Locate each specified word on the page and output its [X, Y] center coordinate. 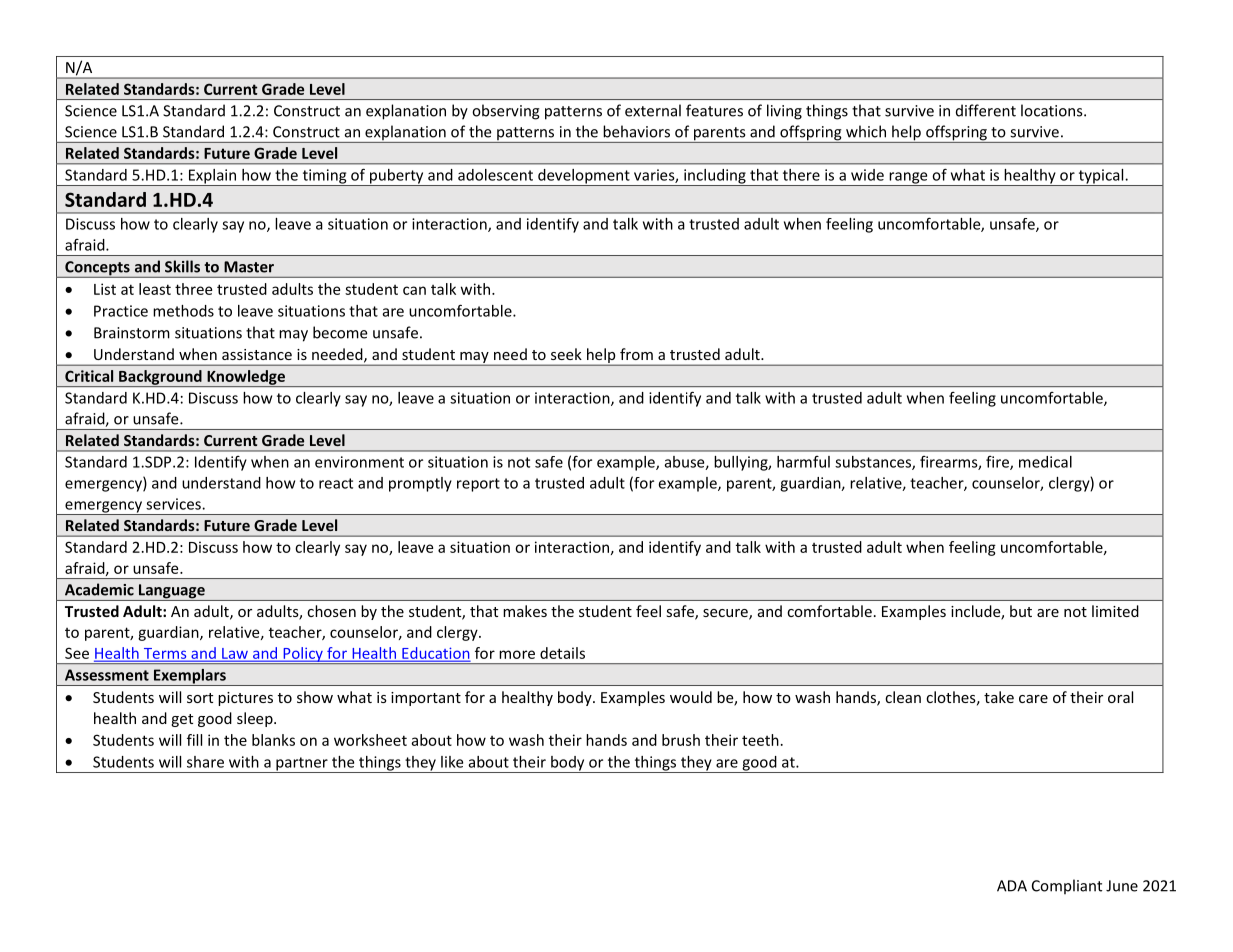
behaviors [636, 131]
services [174, 504]
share [205, 762]
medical [1045, 462]
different [986, 110]
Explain [213, 177]
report [478, 485]
